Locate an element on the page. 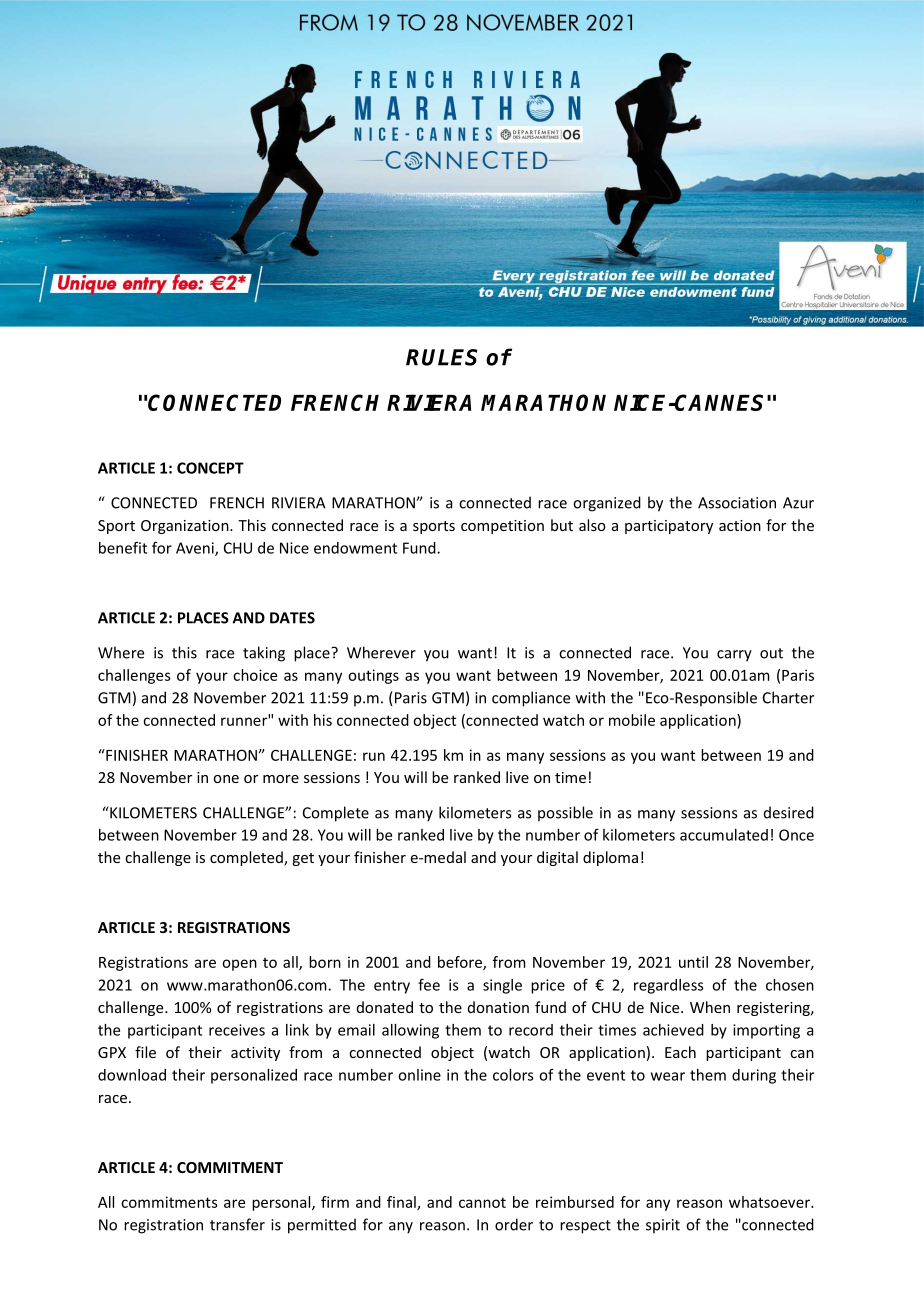 The image size is (924, 1308). whatsoever is located at coordinates (770, 1202).
